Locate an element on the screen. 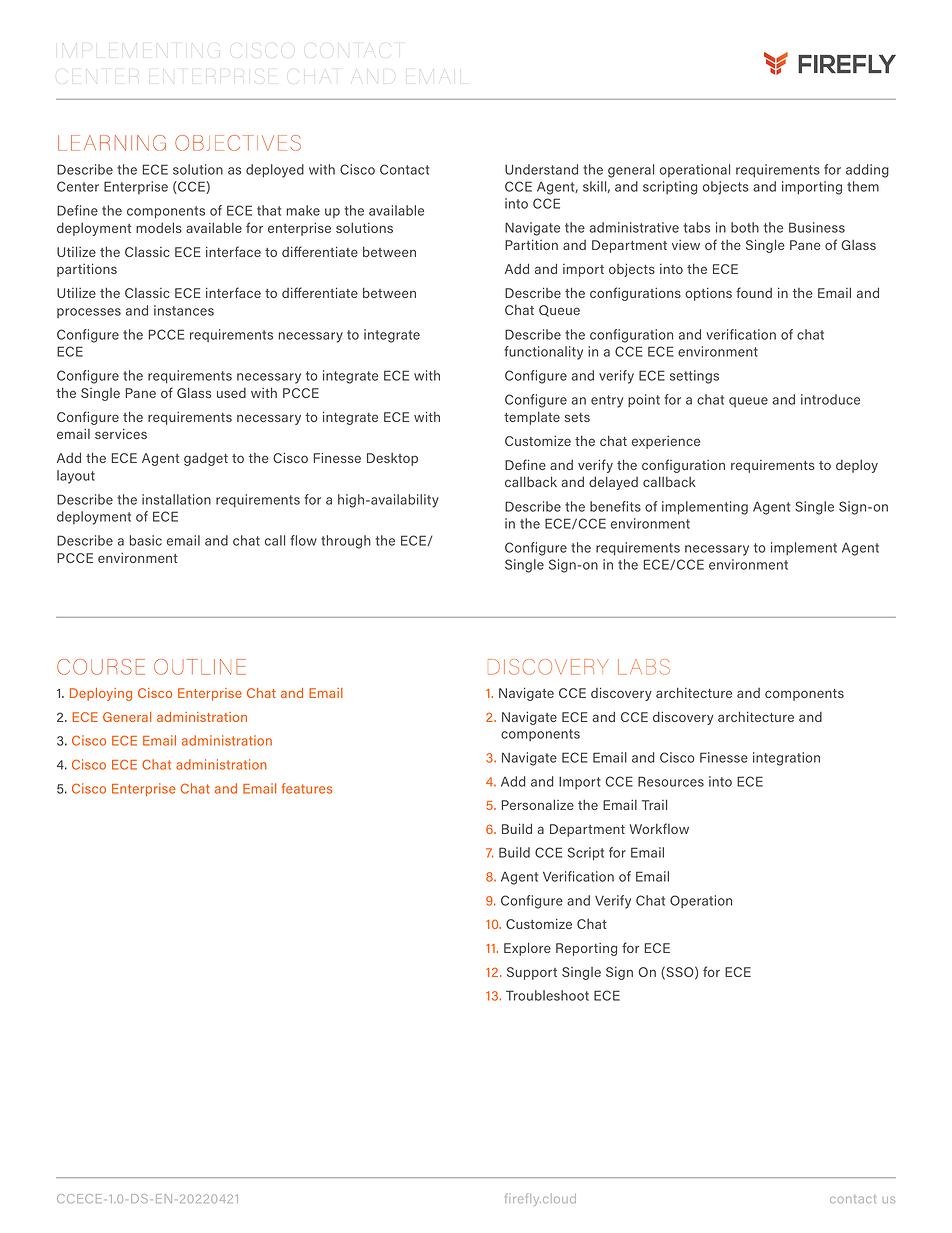 The image size is (952, 1233). benefits is located at coordinates (615, 506).
